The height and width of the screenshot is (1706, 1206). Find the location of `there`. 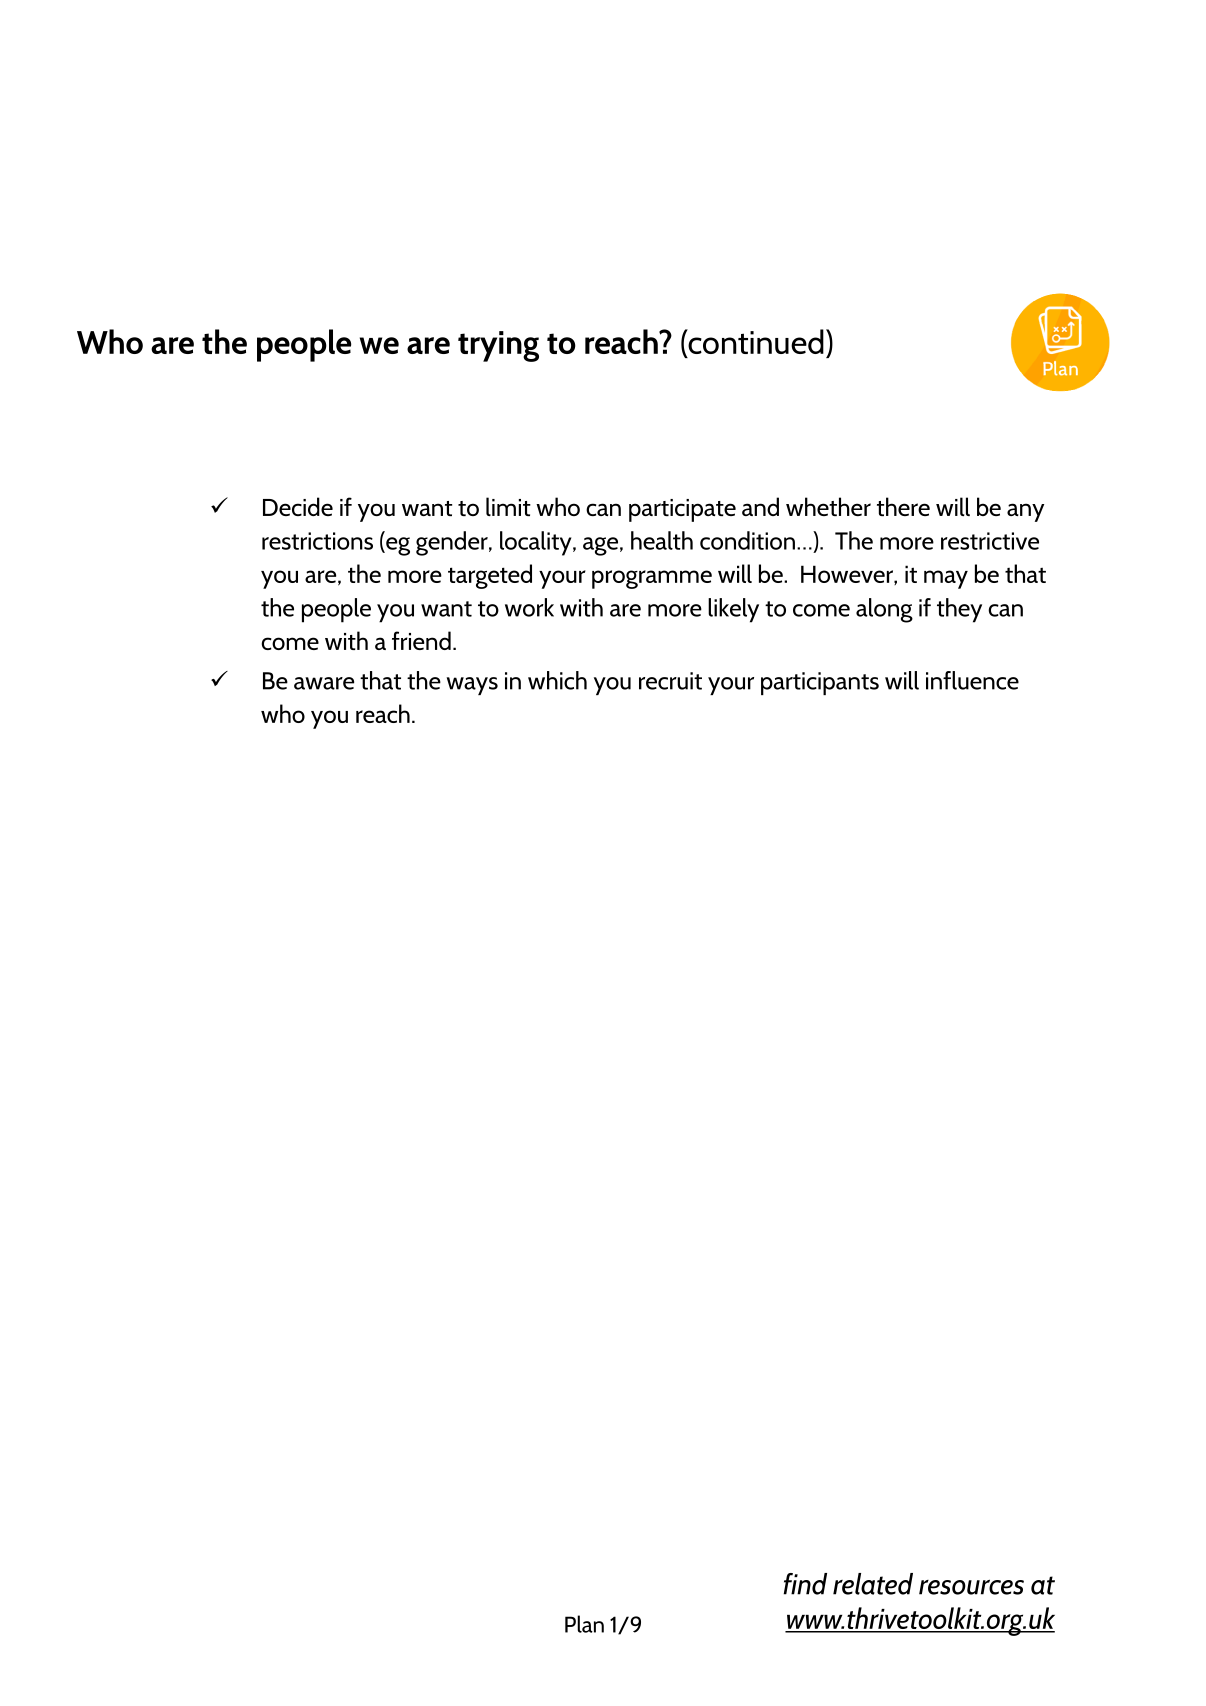

there is located at coordinates (903, 506).
